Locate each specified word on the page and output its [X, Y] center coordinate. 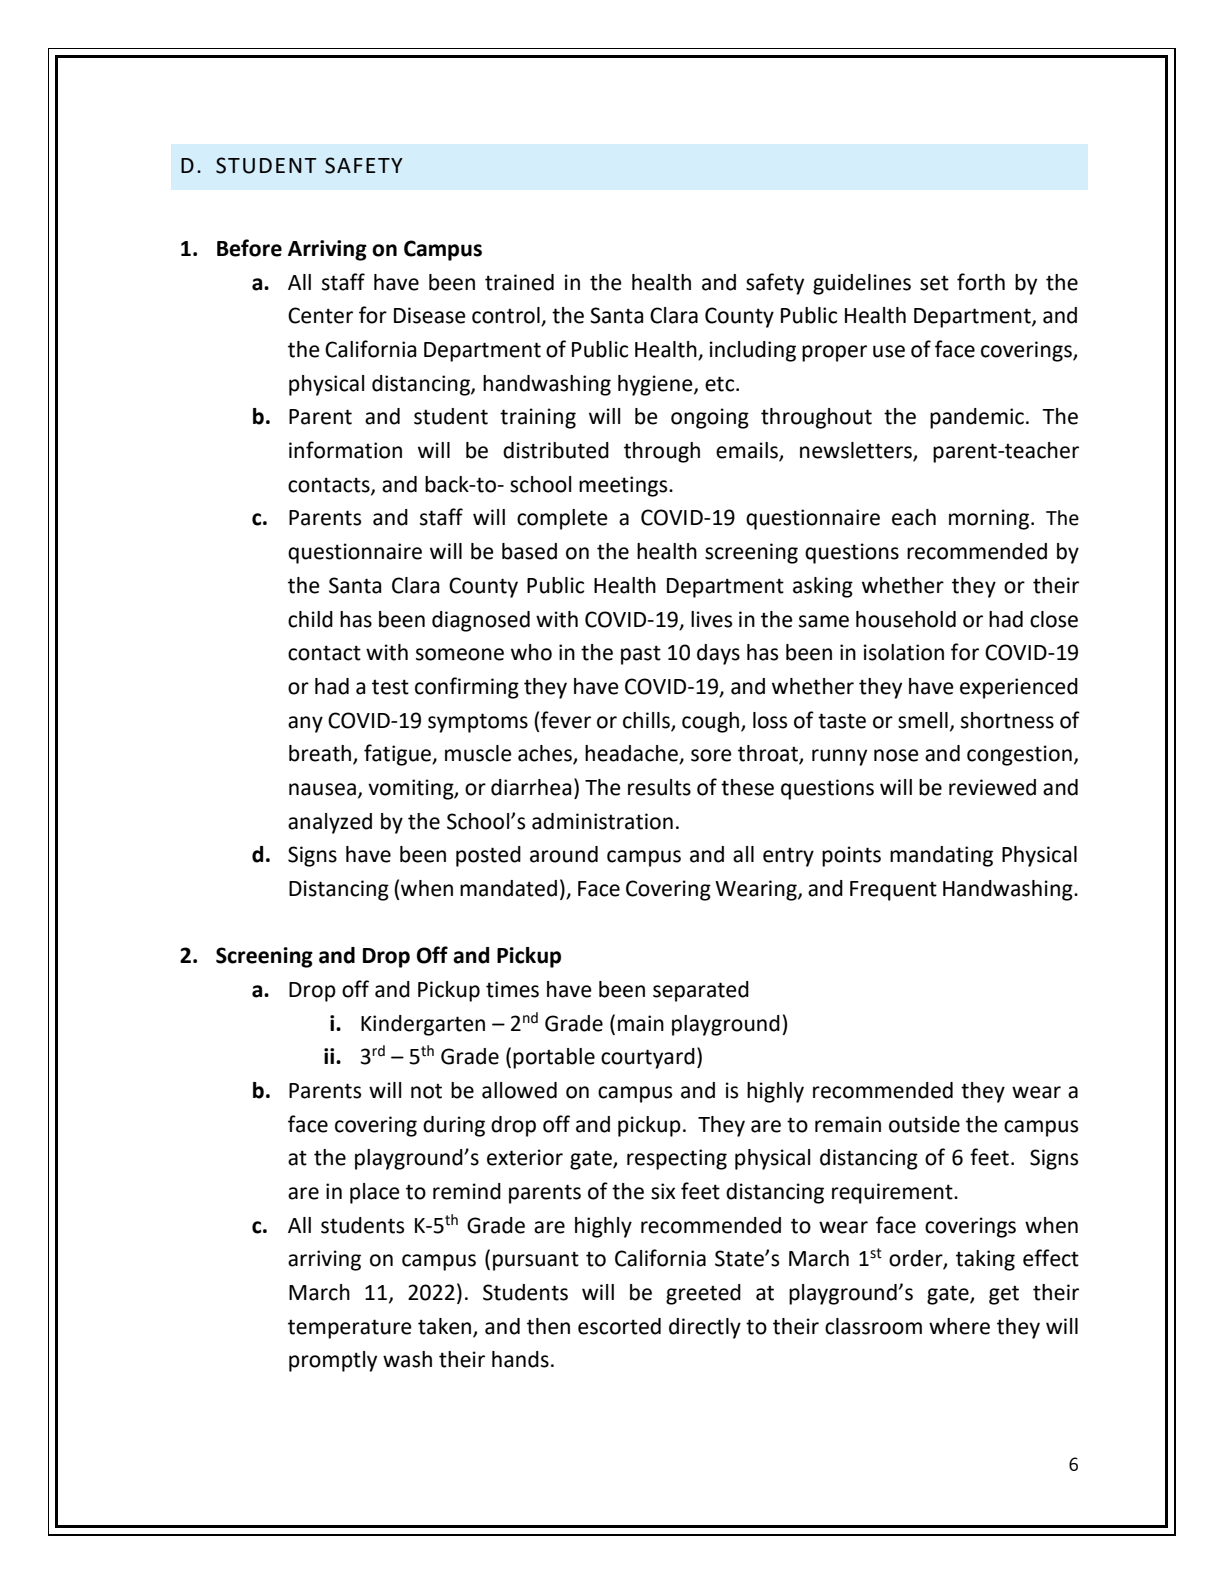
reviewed [992, 787]
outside [924, 1124]
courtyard [648, 1058]
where [959, 1326]
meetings [624, 486]
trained [519, 282]
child [310, 619]
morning [989, 519]
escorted [619, 1326]
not [426, 1091]
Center [320, 315]
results [659, 787]
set [934, 283]
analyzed [330, 823]
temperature [350, 1329]
